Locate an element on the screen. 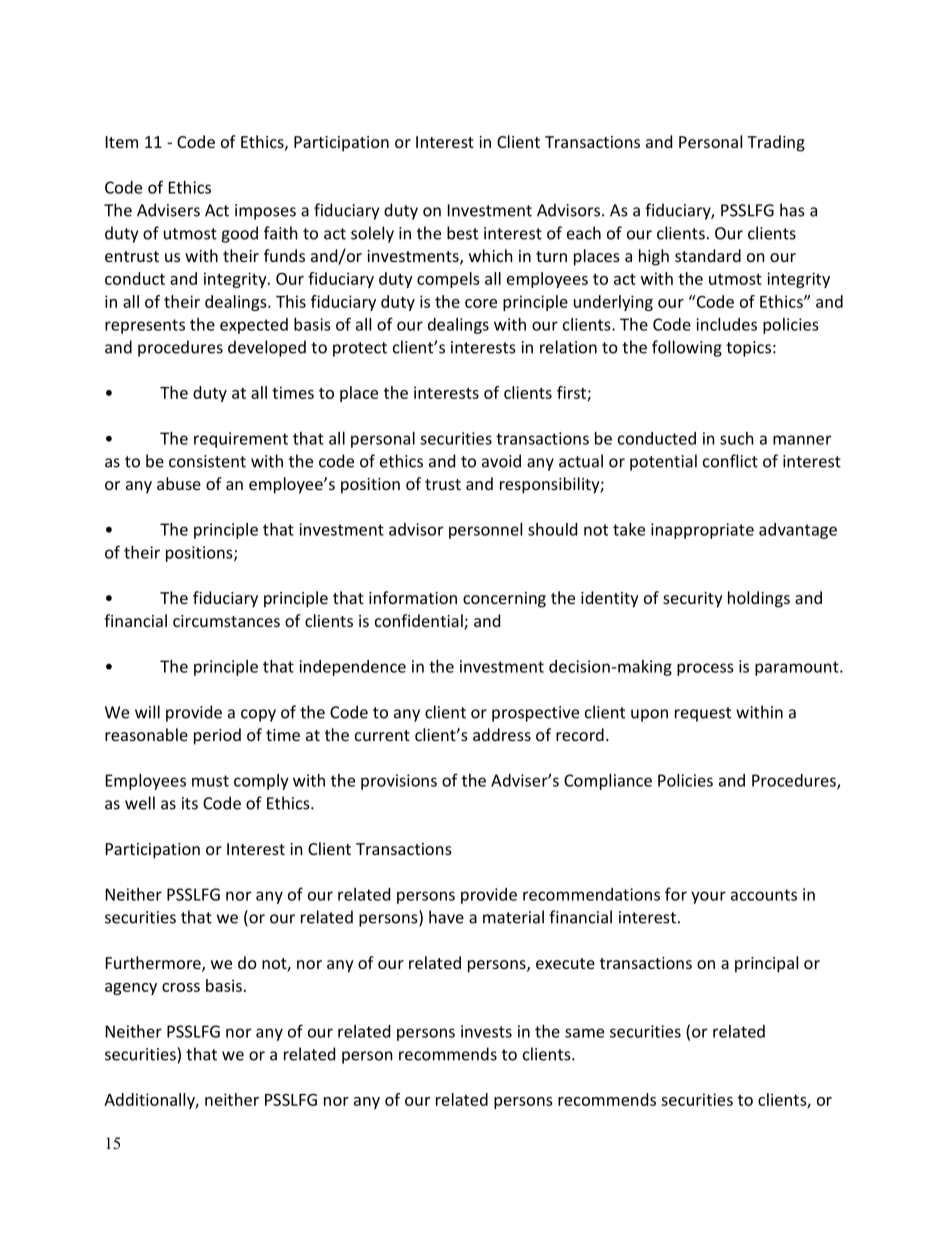 Image resolution: width=952 pixels, height=1233 pixels. address is located at coordinates (502, 734).
